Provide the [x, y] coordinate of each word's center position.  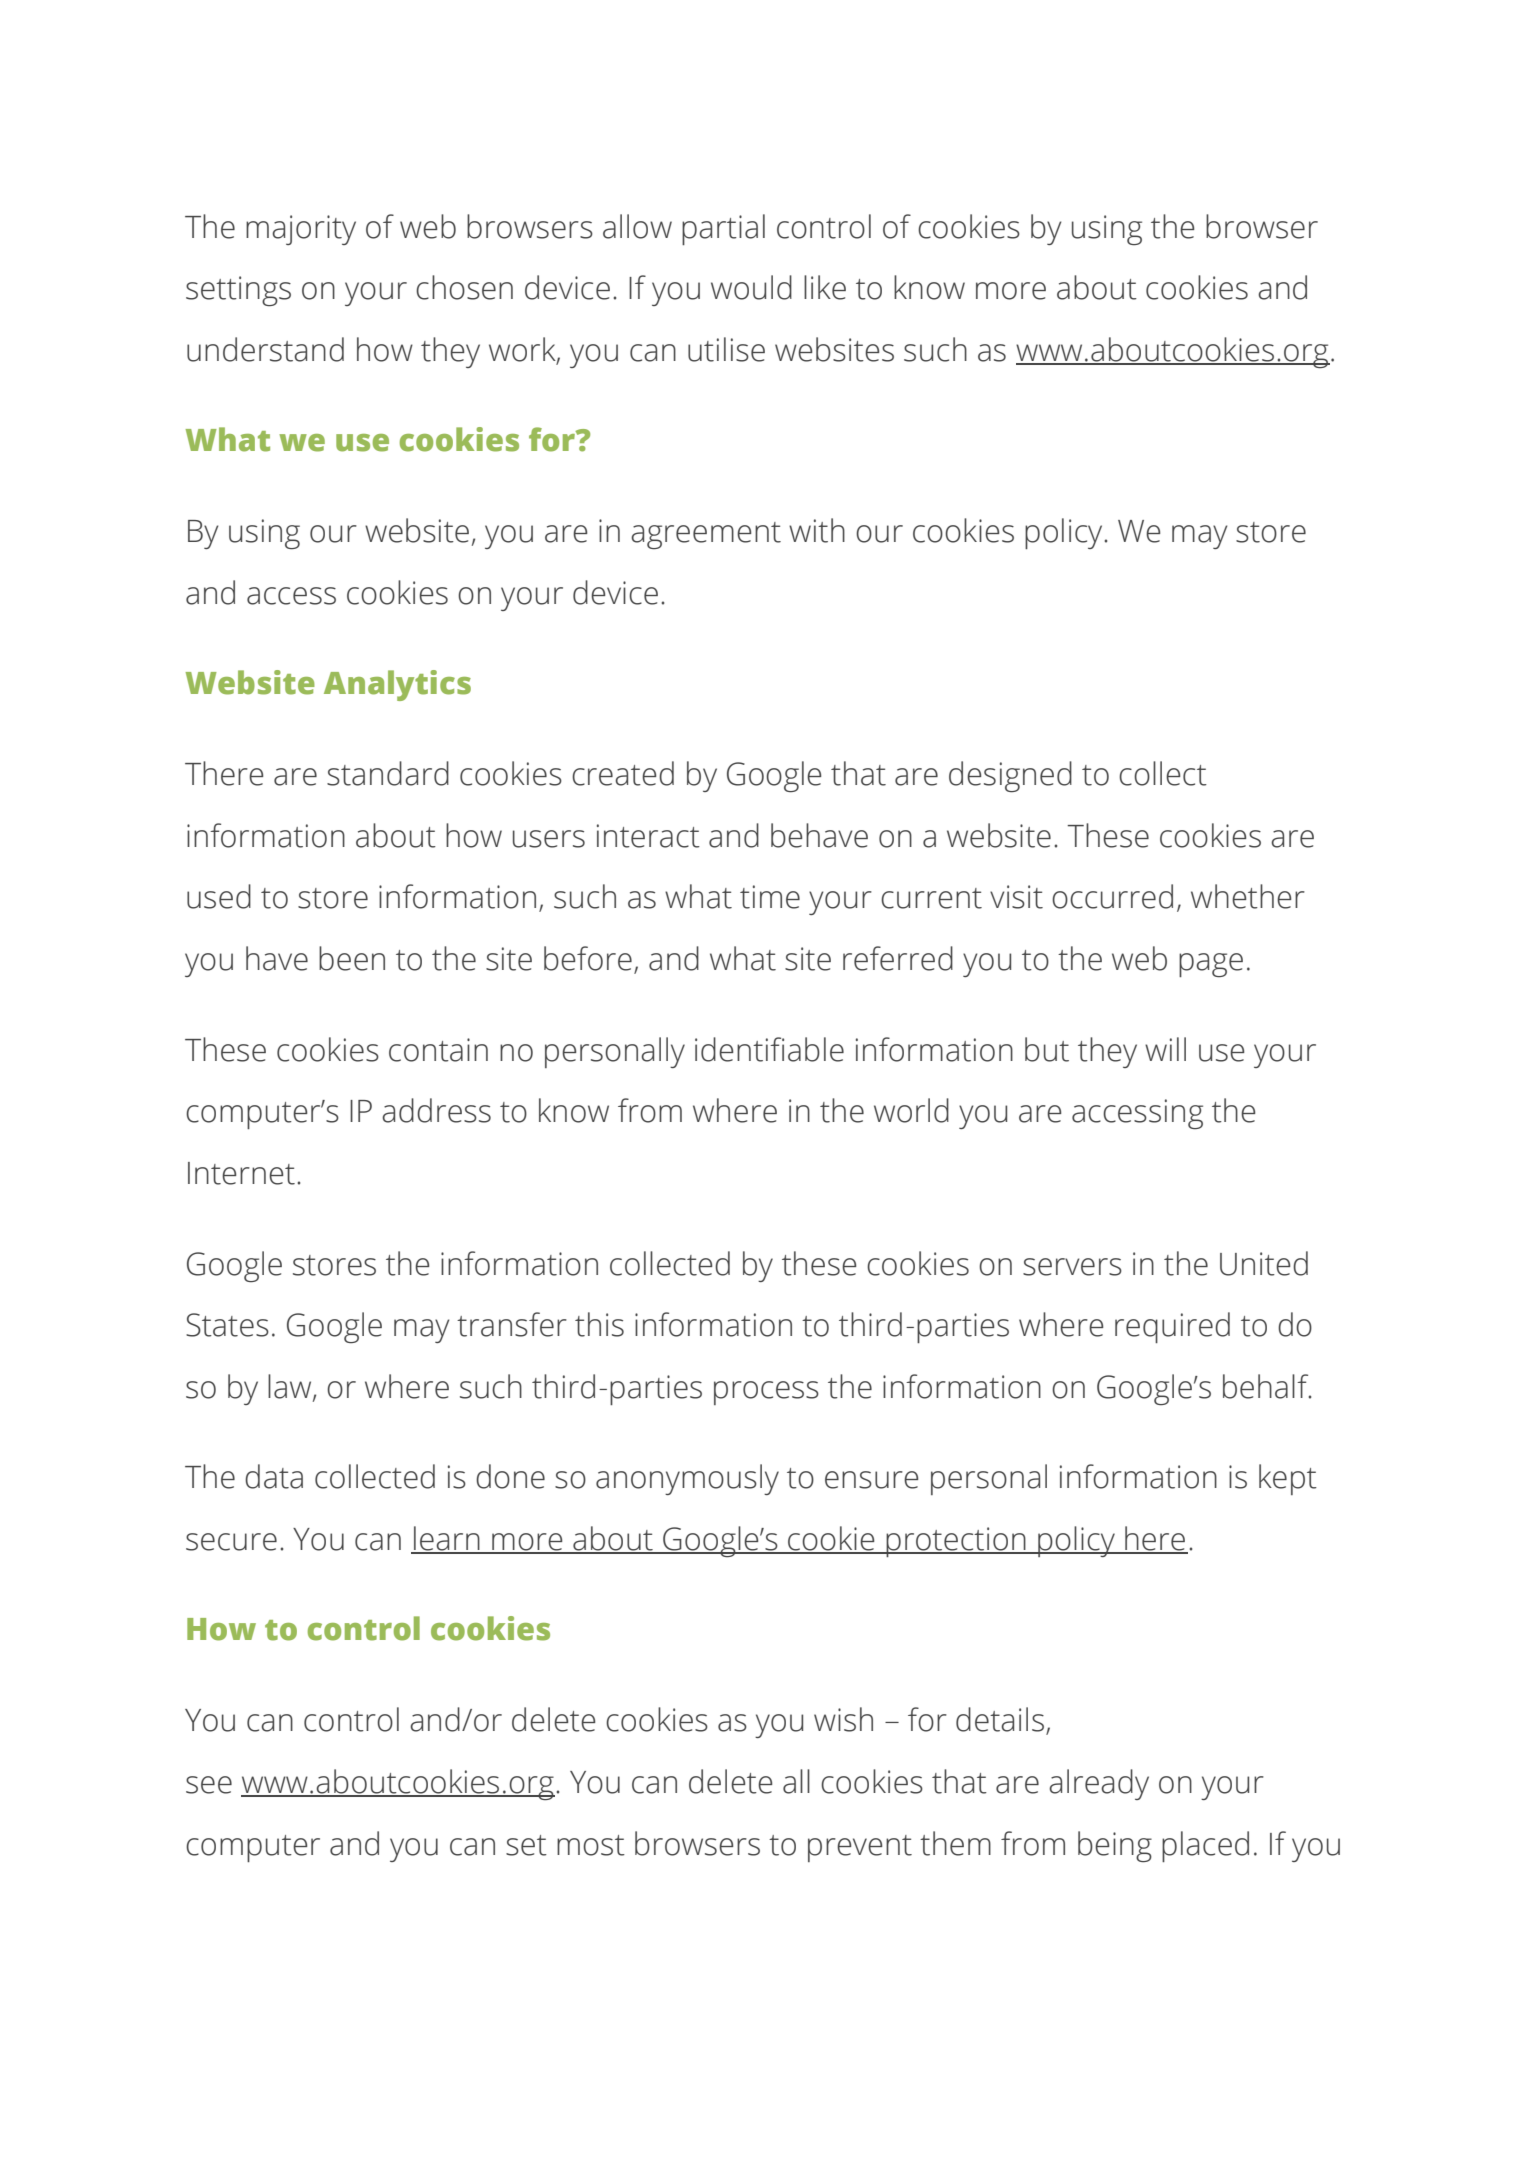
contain [438, 1050]
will [1165, 1049]
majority [301, 230]
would [751, 287]
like [825, 287]
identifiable [769, 1049]
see [209, 1785]
